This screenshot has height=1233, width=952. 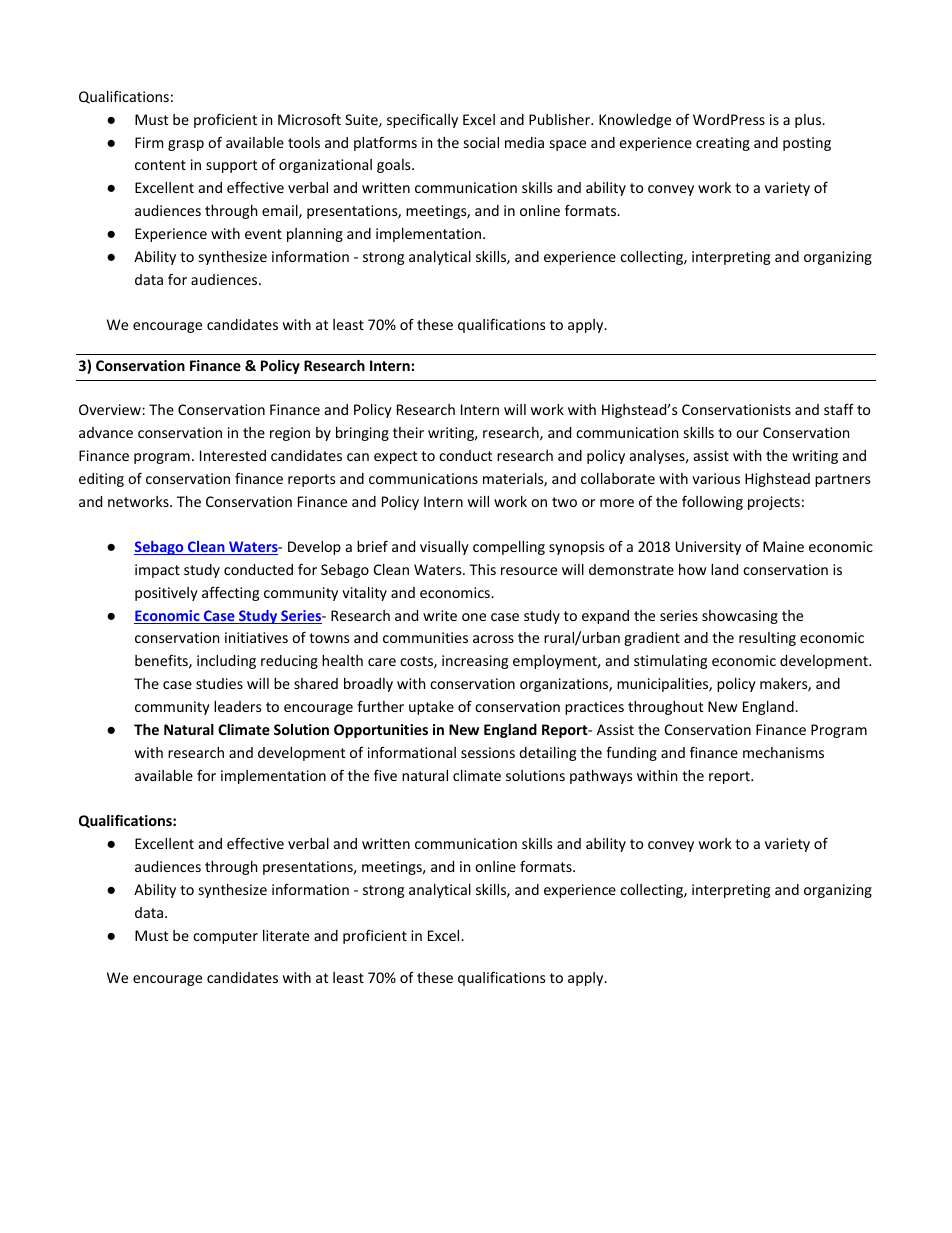 I want to click on staff, so click(x=839, y=409).
